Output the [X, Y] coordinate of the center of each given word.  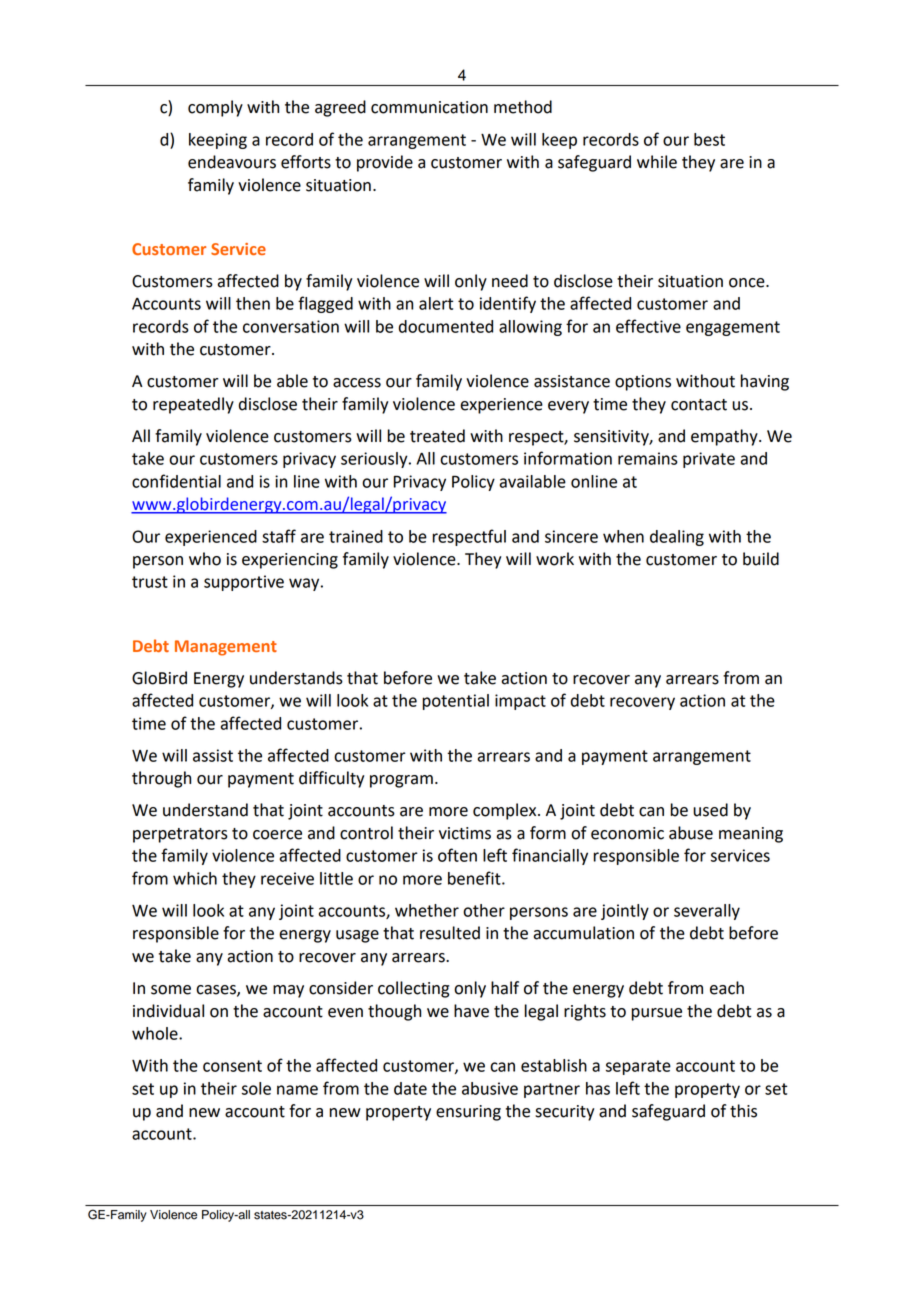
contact [699, 405]
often [457, 855]
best [709, 139]
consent [232, 1066]
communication [429, 107]
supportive [244, 583]
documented [446, 326]
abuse [691, 833]
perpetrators [180, 835]
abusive [490, 1088]
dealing [677, 538]
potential [456, 702]
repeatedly [193, 405]
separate [638, 1067]
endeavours [232, 162]
